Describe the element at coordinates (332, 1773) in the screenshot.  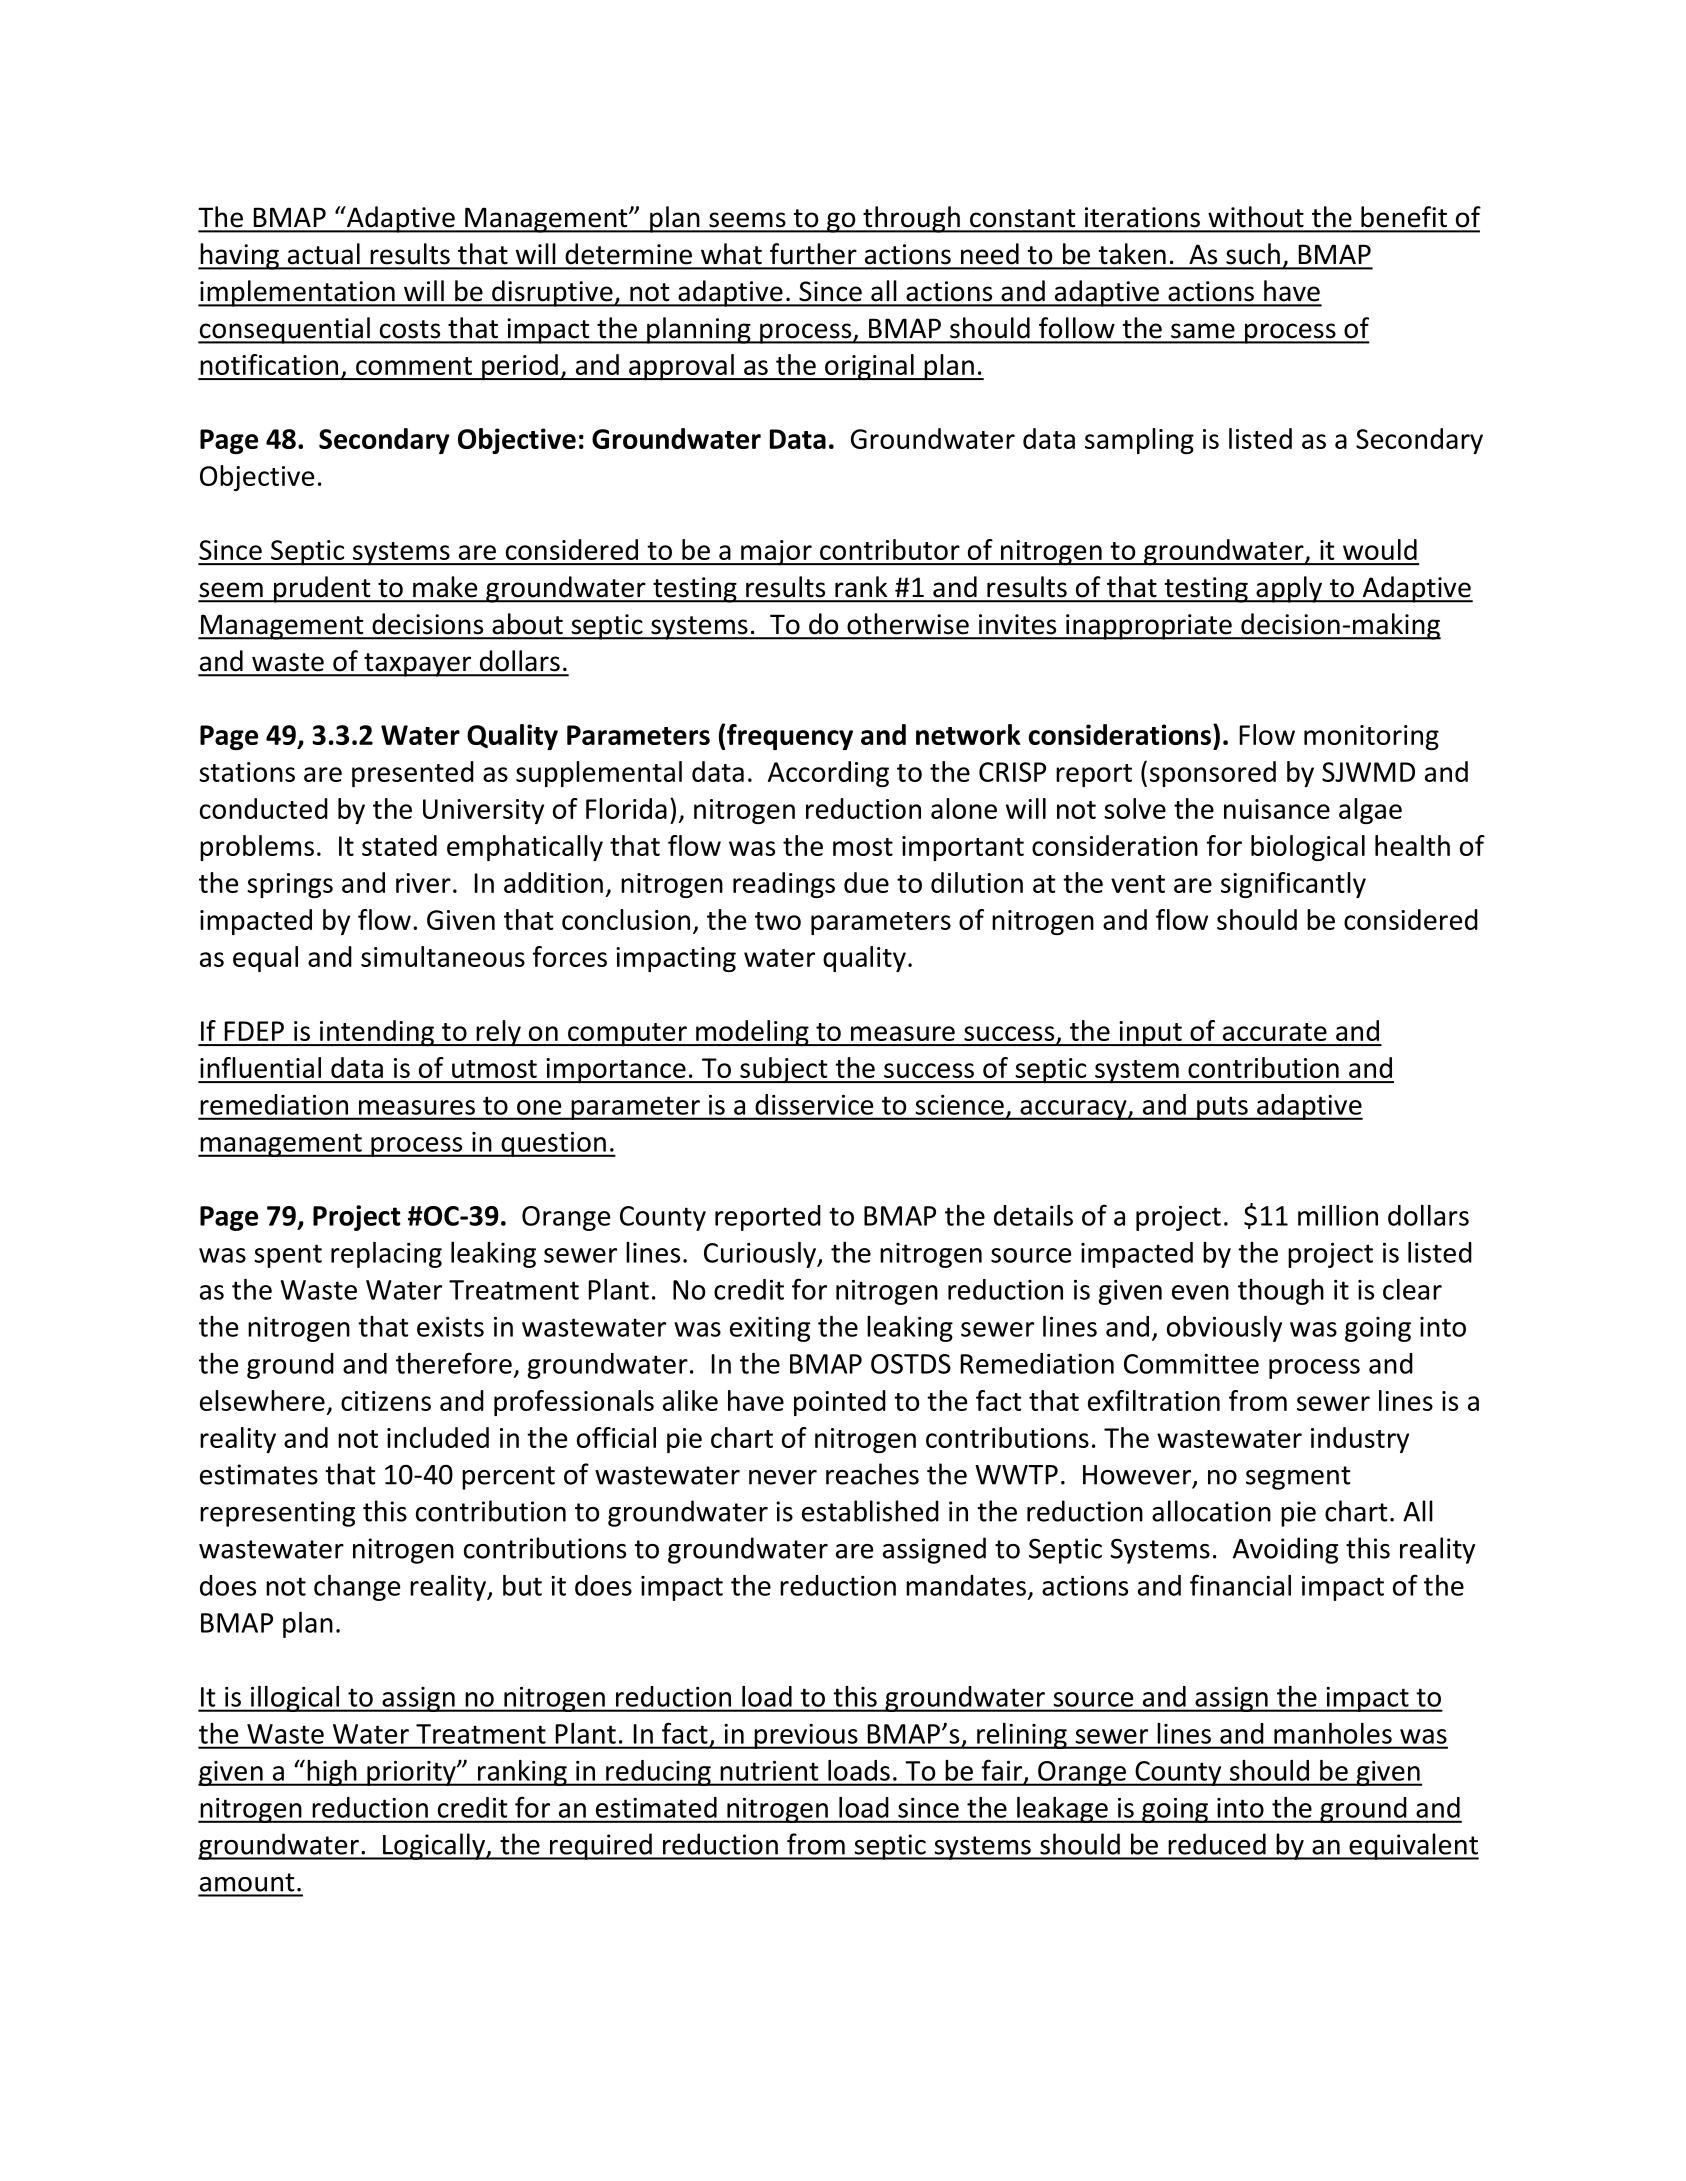
I see `high` at that location.
